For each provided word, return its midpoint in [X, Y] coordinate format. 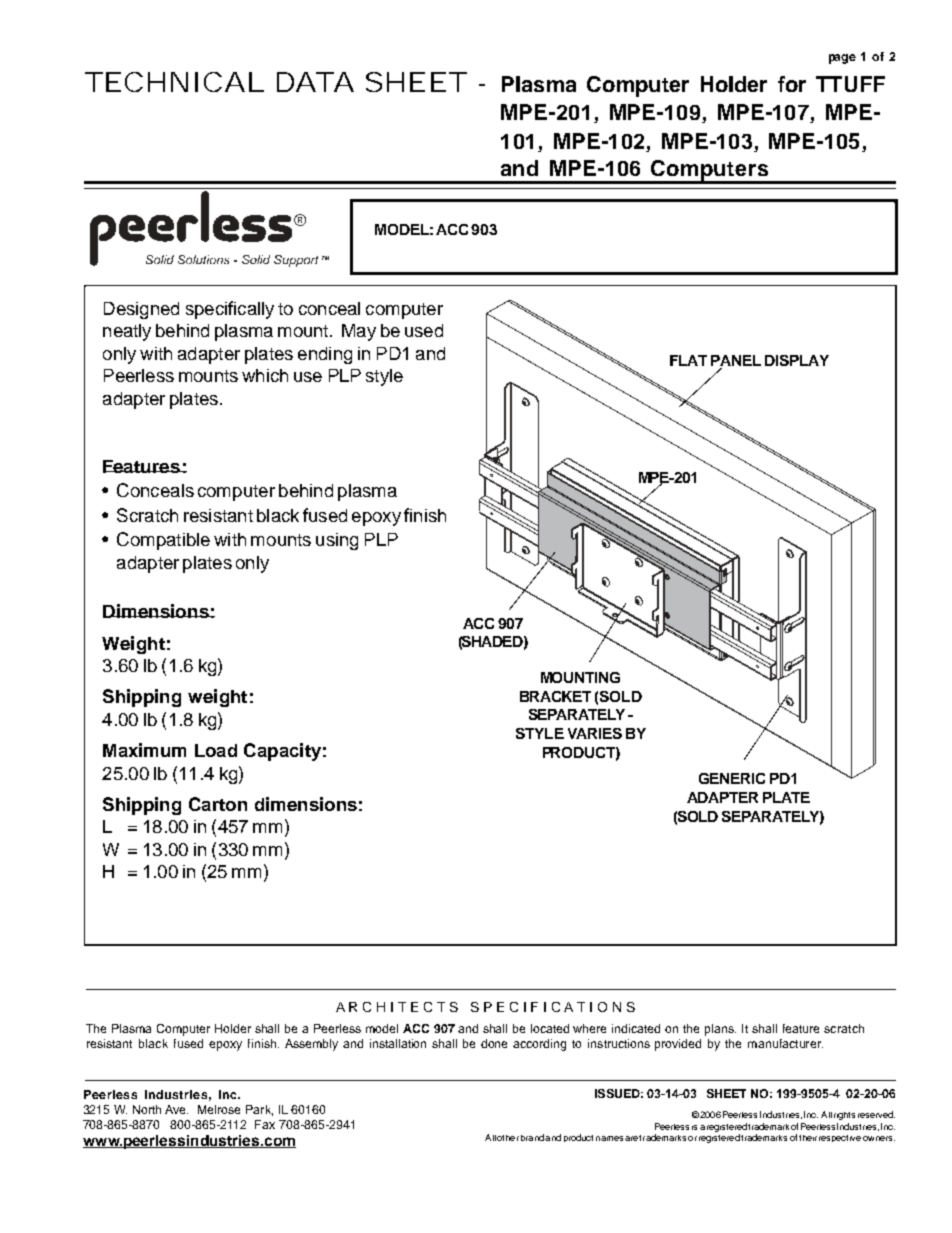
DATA [315, 82]
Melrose [219, 1109]
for [792, 84]
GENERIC [732, 778]
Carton [218, 804]
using [337, 541]
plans [720, 1030]
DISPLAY [797, 360]
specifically [230, 310]
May [359, 332]
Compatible [163, 541]
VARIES [595, 733]
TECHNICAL [174, 82]
